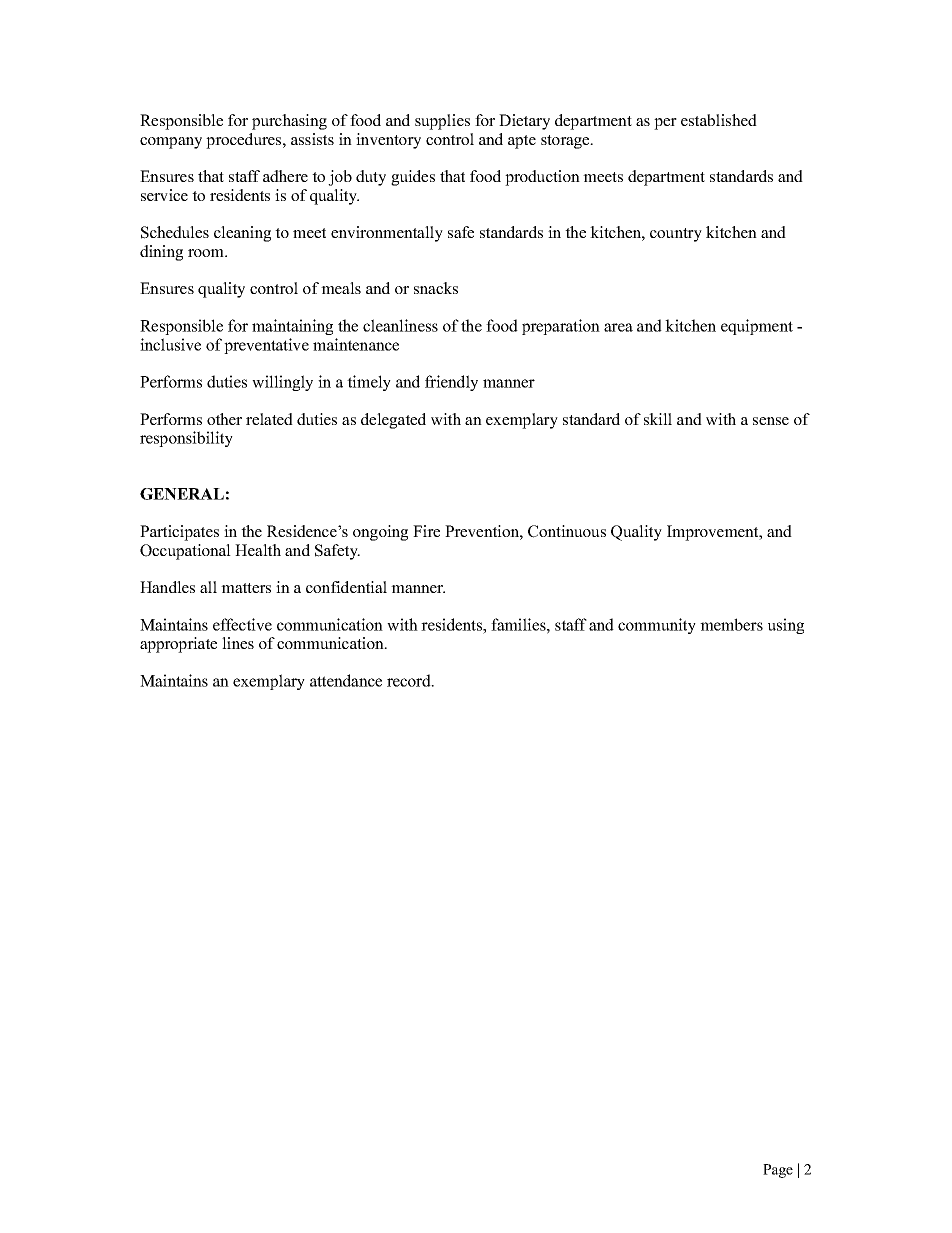 This screenshot has width=952, height=1233. What do you see at coordinates (757, 327) in the screenshot?
I see `equipment` at bounding box center [757, 327].
